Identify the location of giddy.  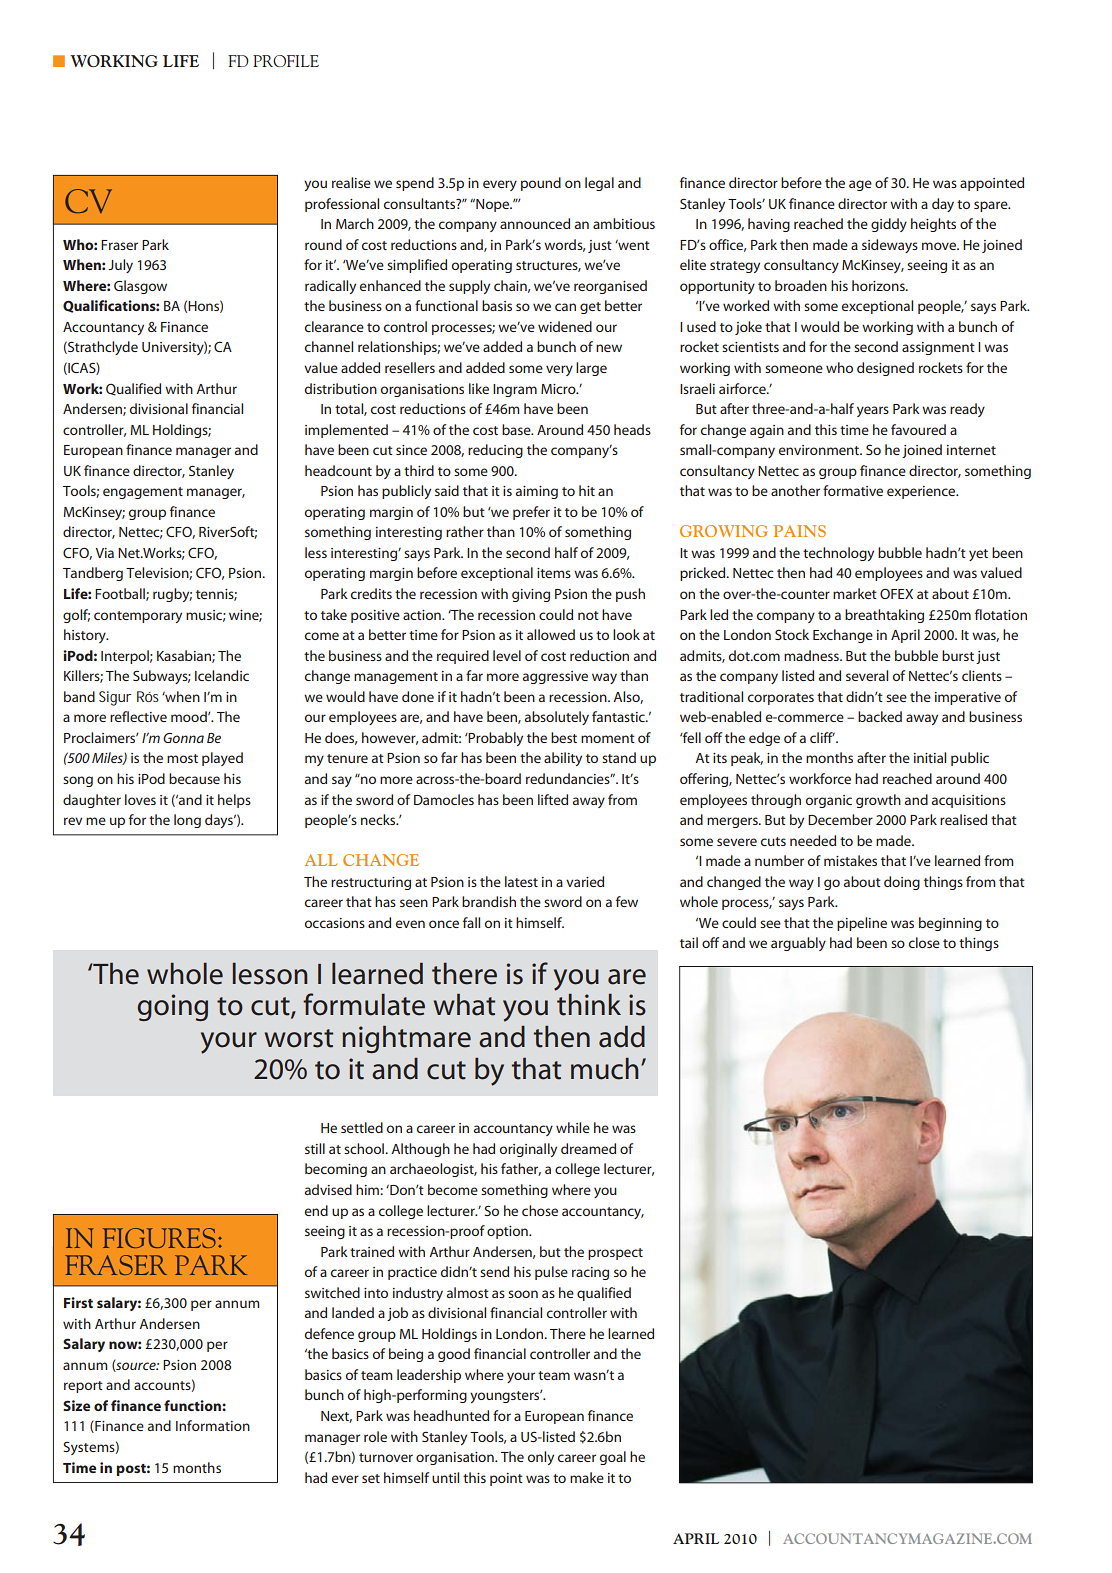
(889, 225).
